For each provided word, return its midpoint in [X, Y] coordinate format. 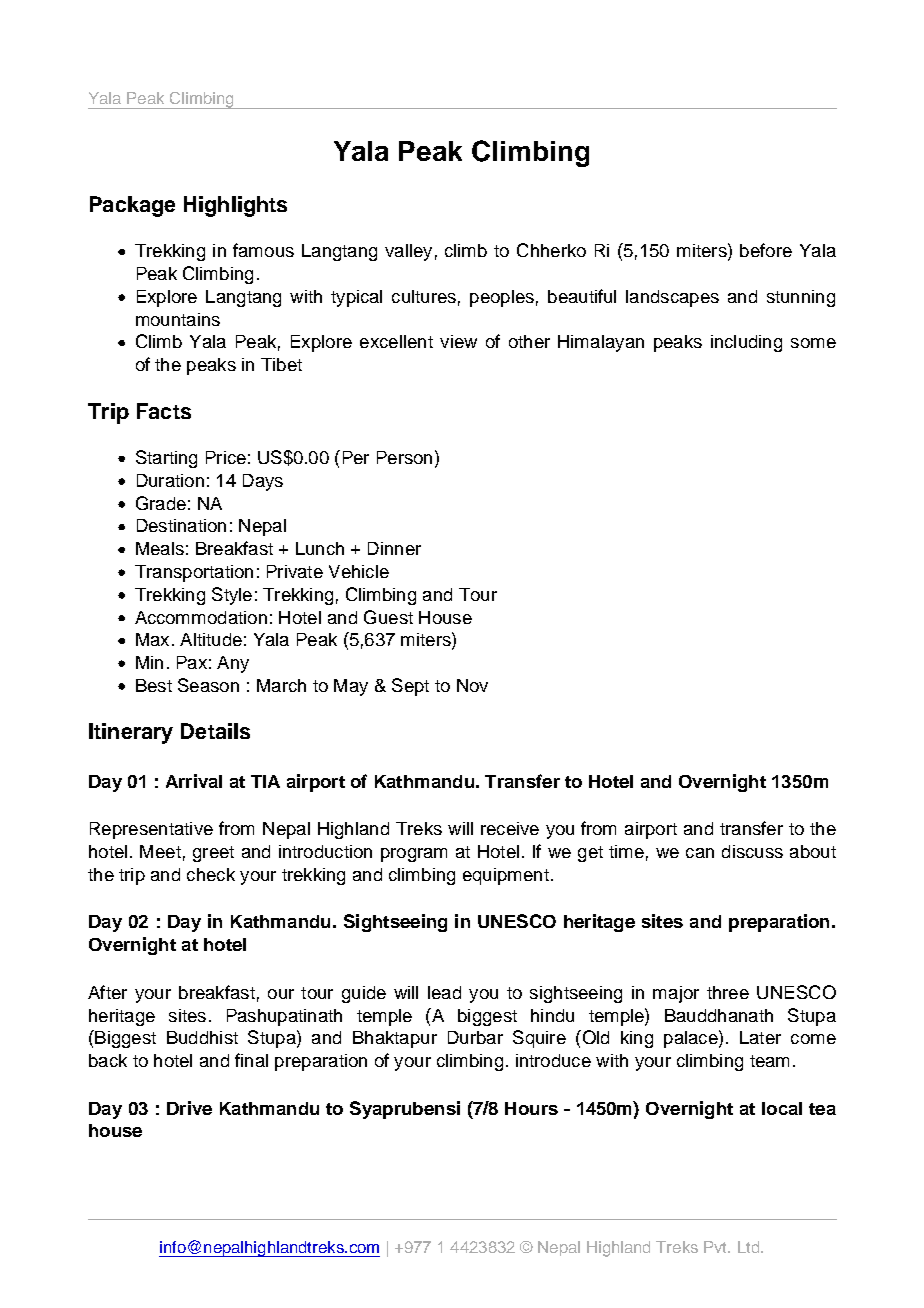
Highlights [235, 206]
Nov [472, 685]
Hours [531, 1108]
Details [215, 731]
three [728, 992]
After [107, 992]
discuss [752, 851]
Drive [189, 1108]
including [746, 343]
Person [404, 457]
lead [444, 992]
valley [408, 252]
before [766, 250]
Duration [170, 480]
